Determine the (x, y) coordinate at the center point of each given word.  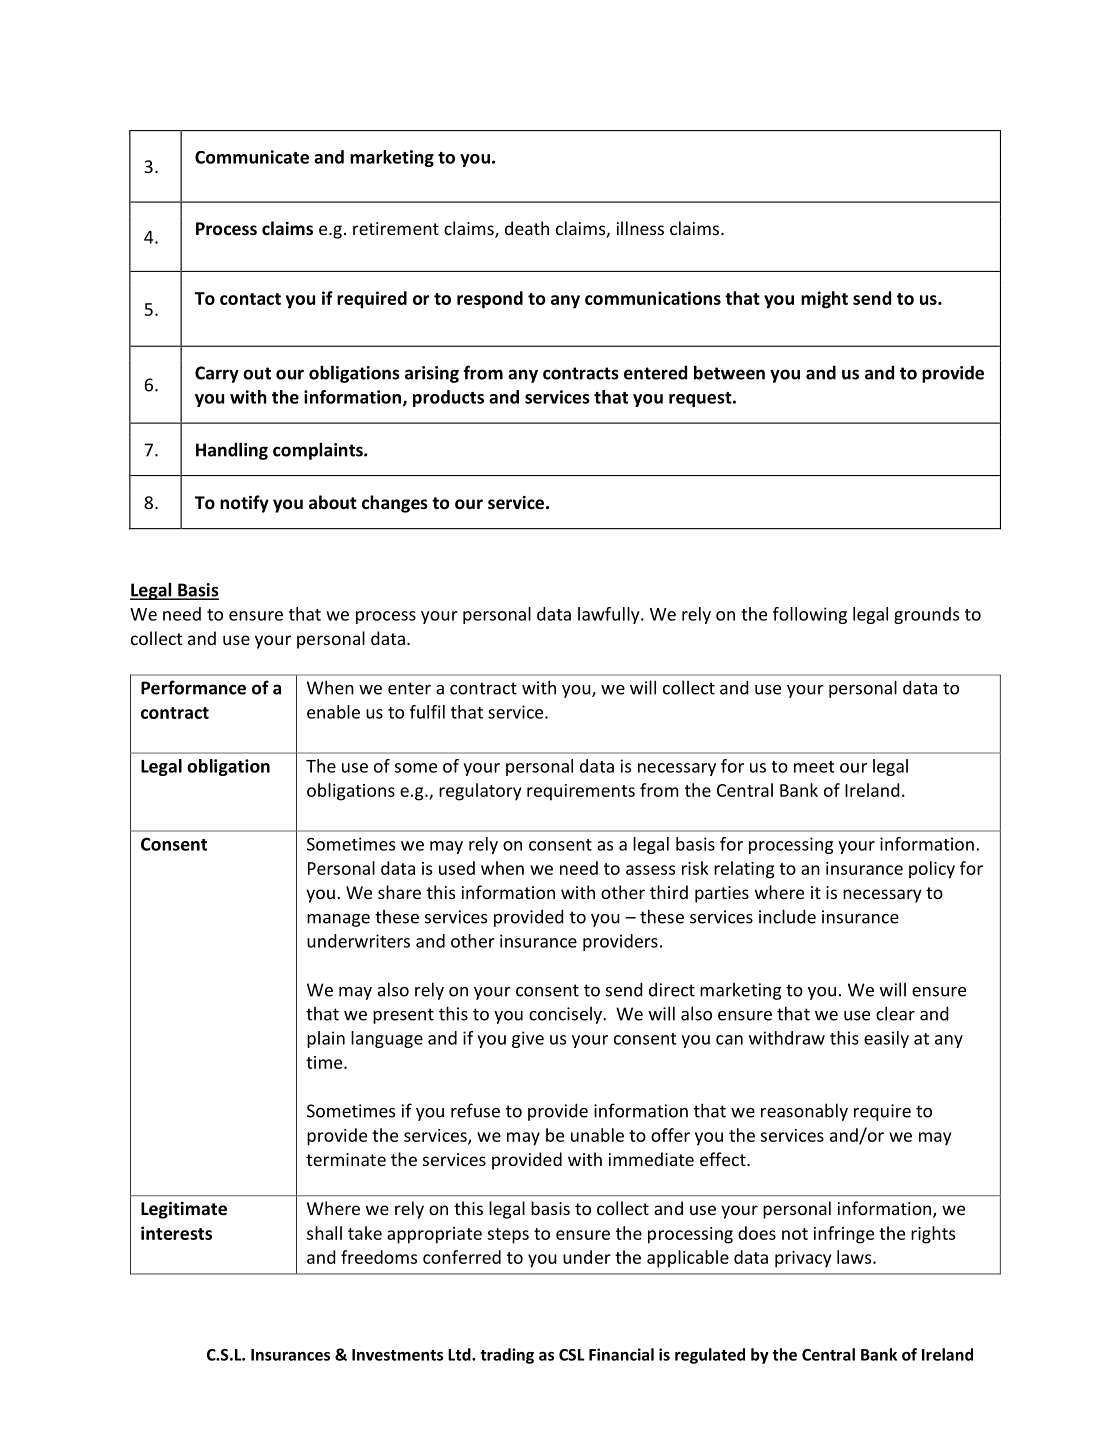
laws (855, 1257)
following (810, 615)
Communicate (252, 157)
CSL (572, 1355)
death (527, 228)
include (787, 916)
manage (338, 920)
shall (324, 1233)
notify (244, 504)
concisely (566, 1015)
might (824, 300)
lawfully (610, 615)
